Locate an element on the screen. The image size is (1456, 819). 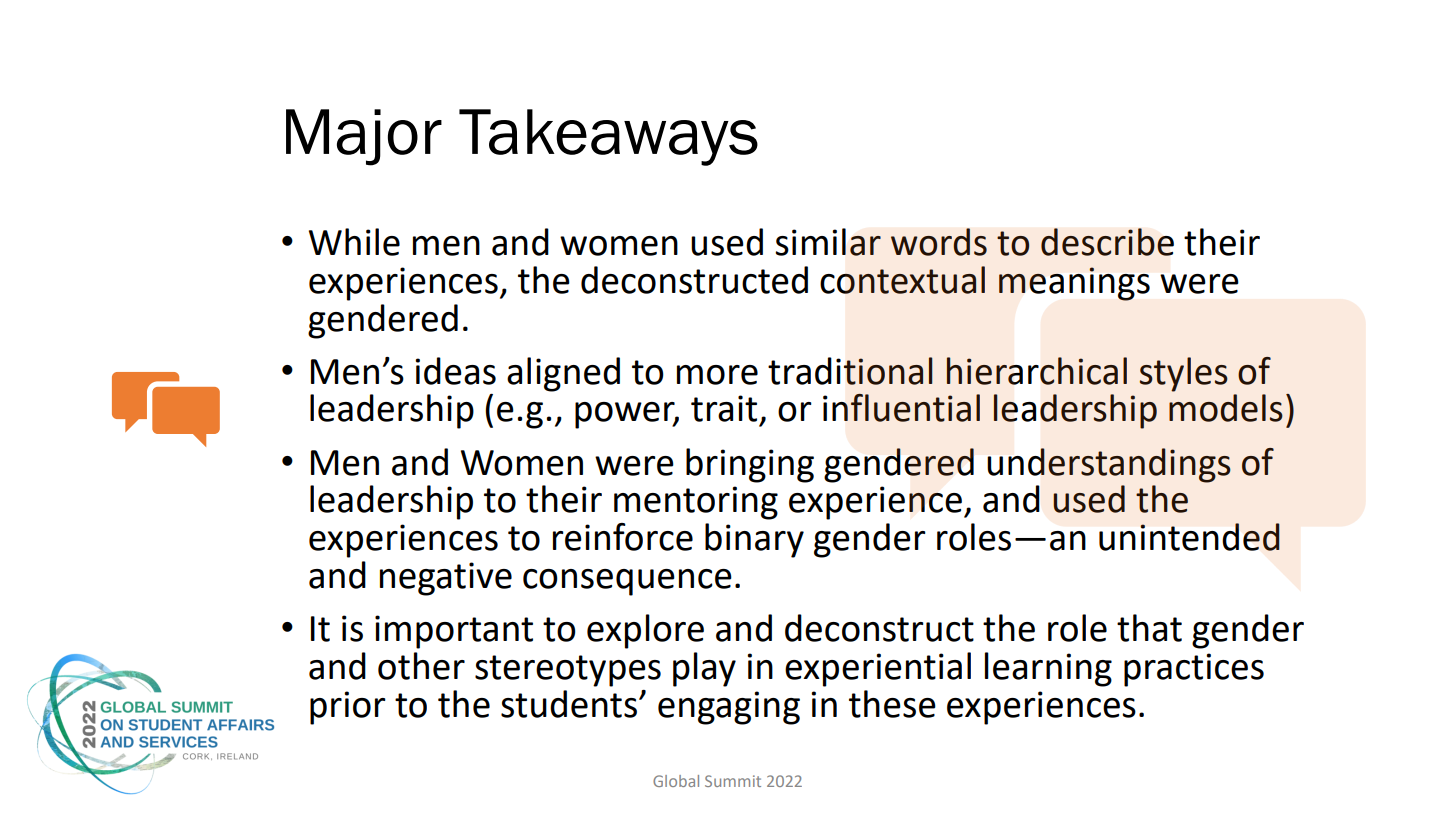
ideas is located at coordinates (455, 371).
